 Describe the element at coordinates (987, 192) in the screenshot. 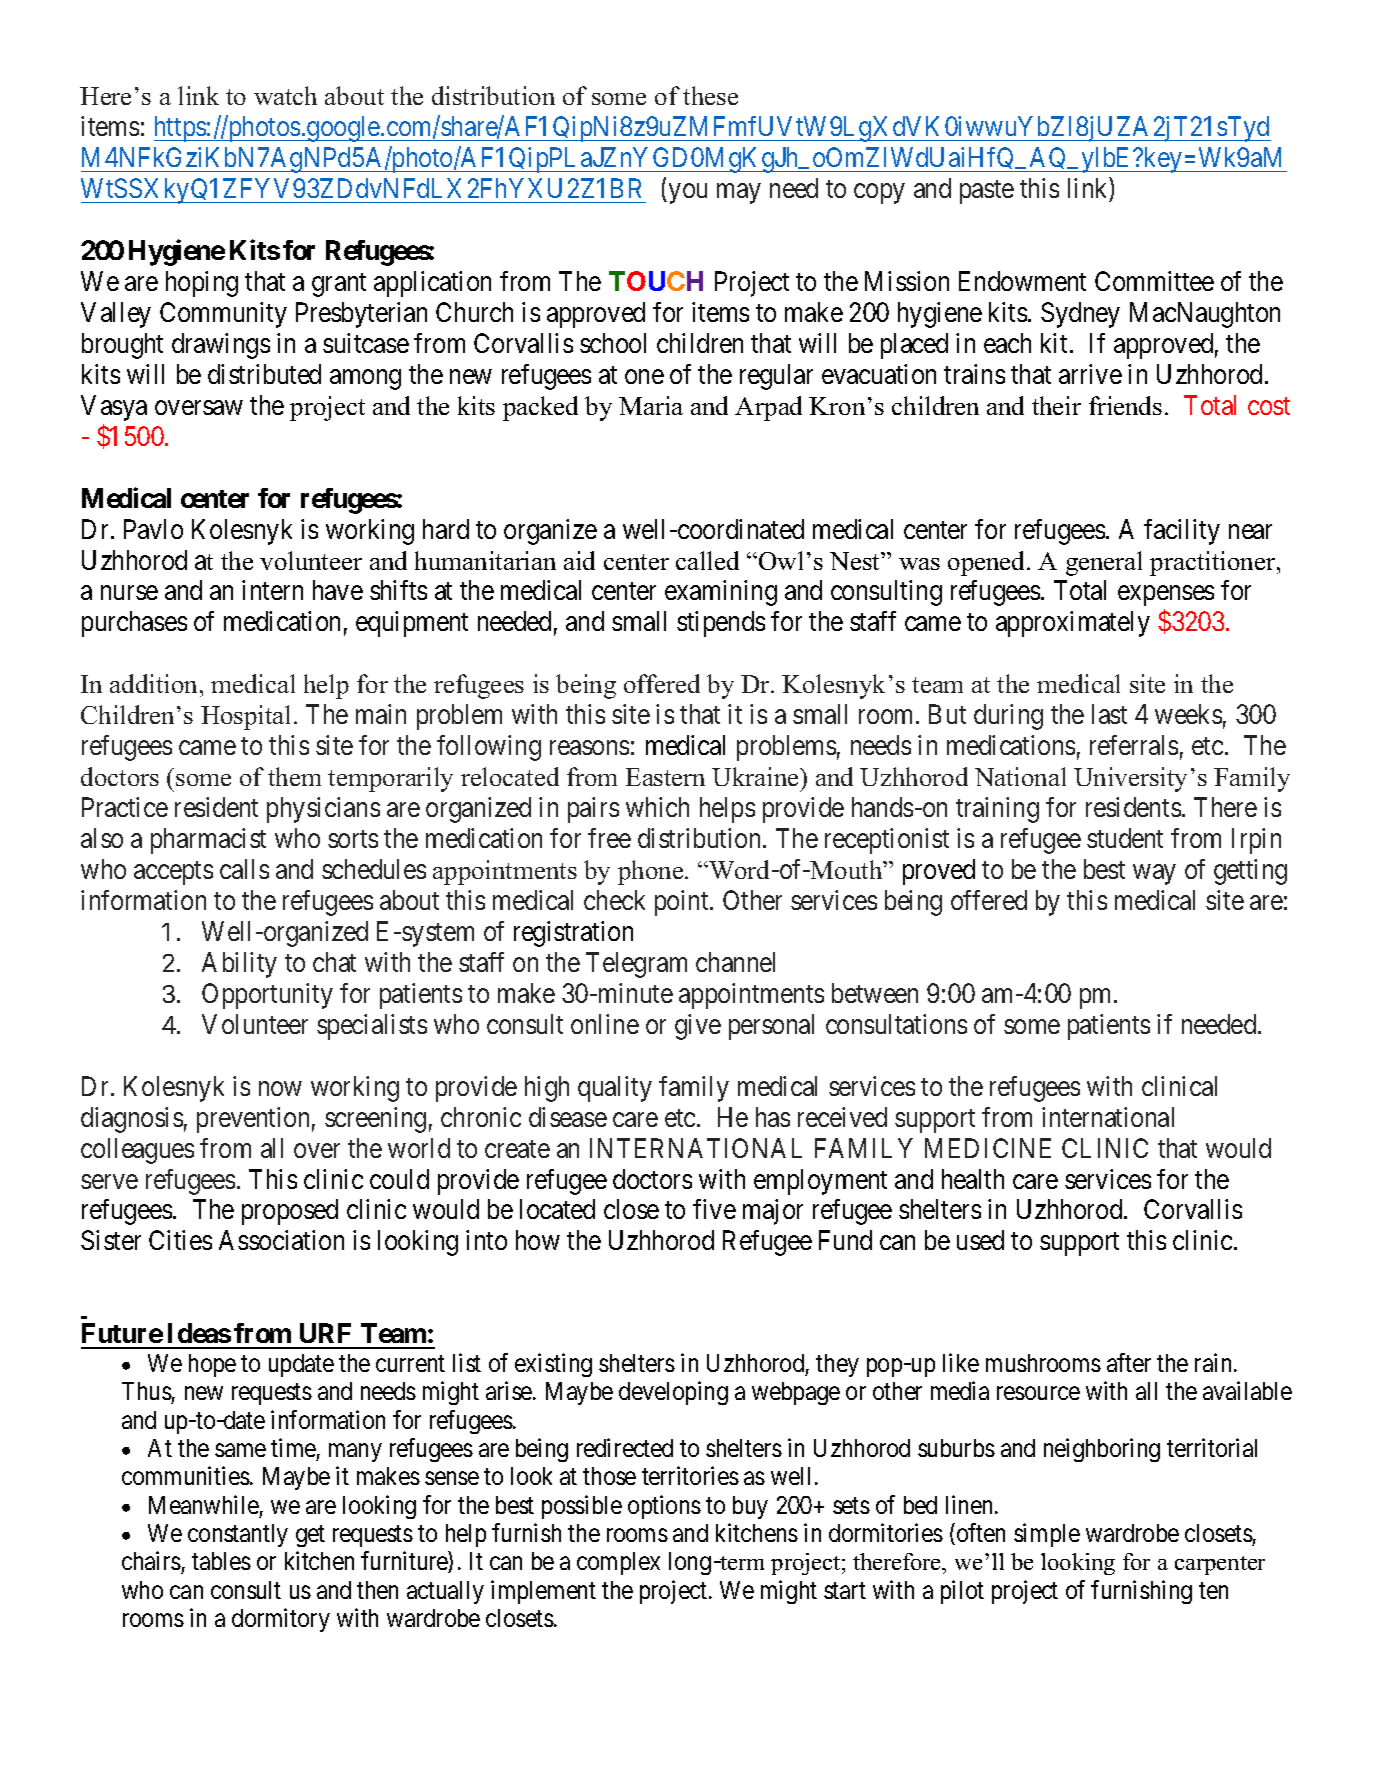

I see `paste` at that location.
